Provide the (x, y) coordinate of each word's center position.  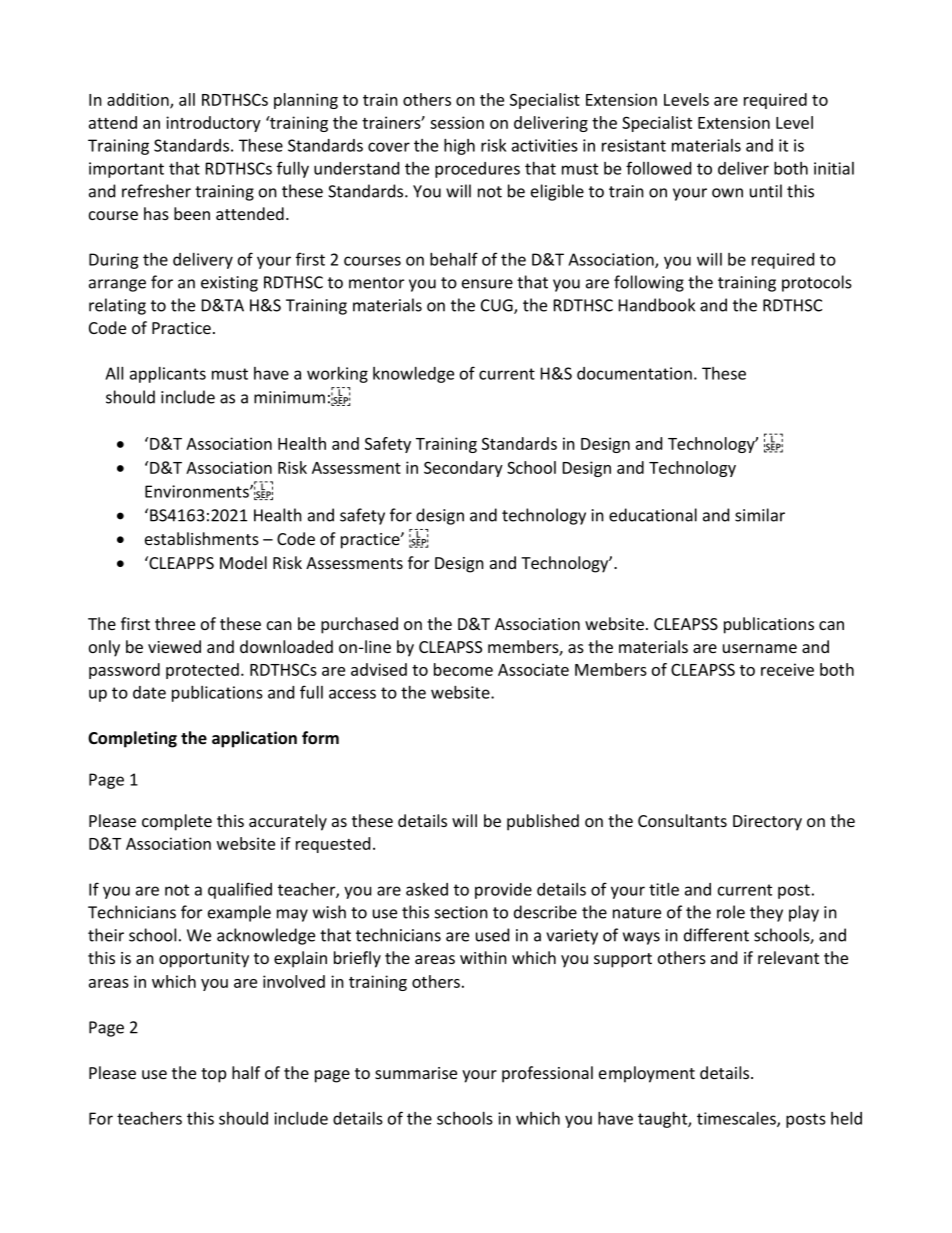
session (457, 122)
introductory (213, 124)
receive (787, 669)
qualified (240, 890)
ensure (487, 284)
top (213, 1075)
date (149, 692)
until (766, 191)
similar (760, 515)
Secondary (463, 469)
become (463, 669)
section (461, 912)
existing (229, 284)
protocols (817, 283)
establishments (202, 538)
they (766, 913)
